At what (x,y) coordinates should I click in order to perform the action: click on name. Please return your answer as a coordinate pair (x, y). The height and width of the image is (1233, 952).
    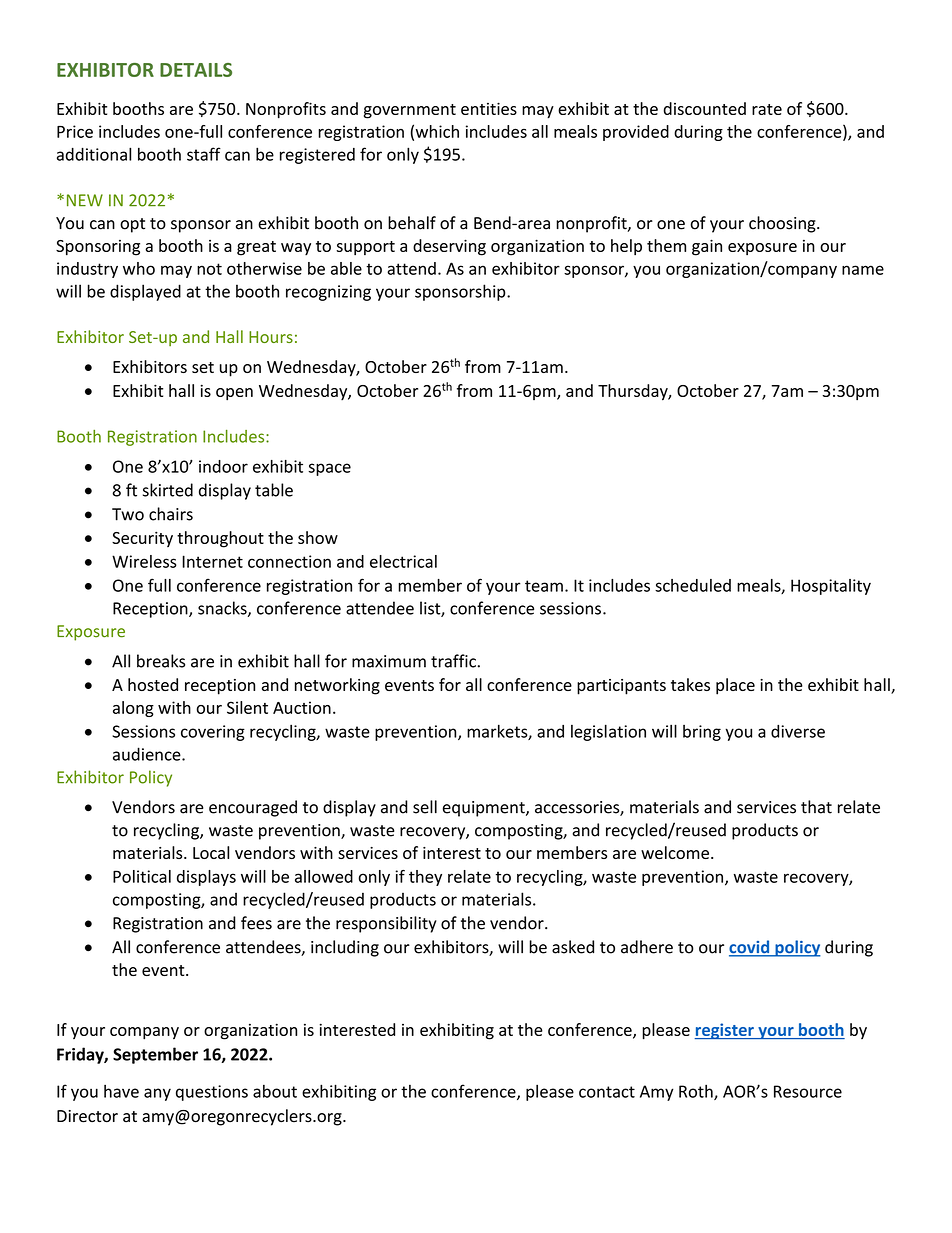
    Looking at the image, I should click on (863, 270).
